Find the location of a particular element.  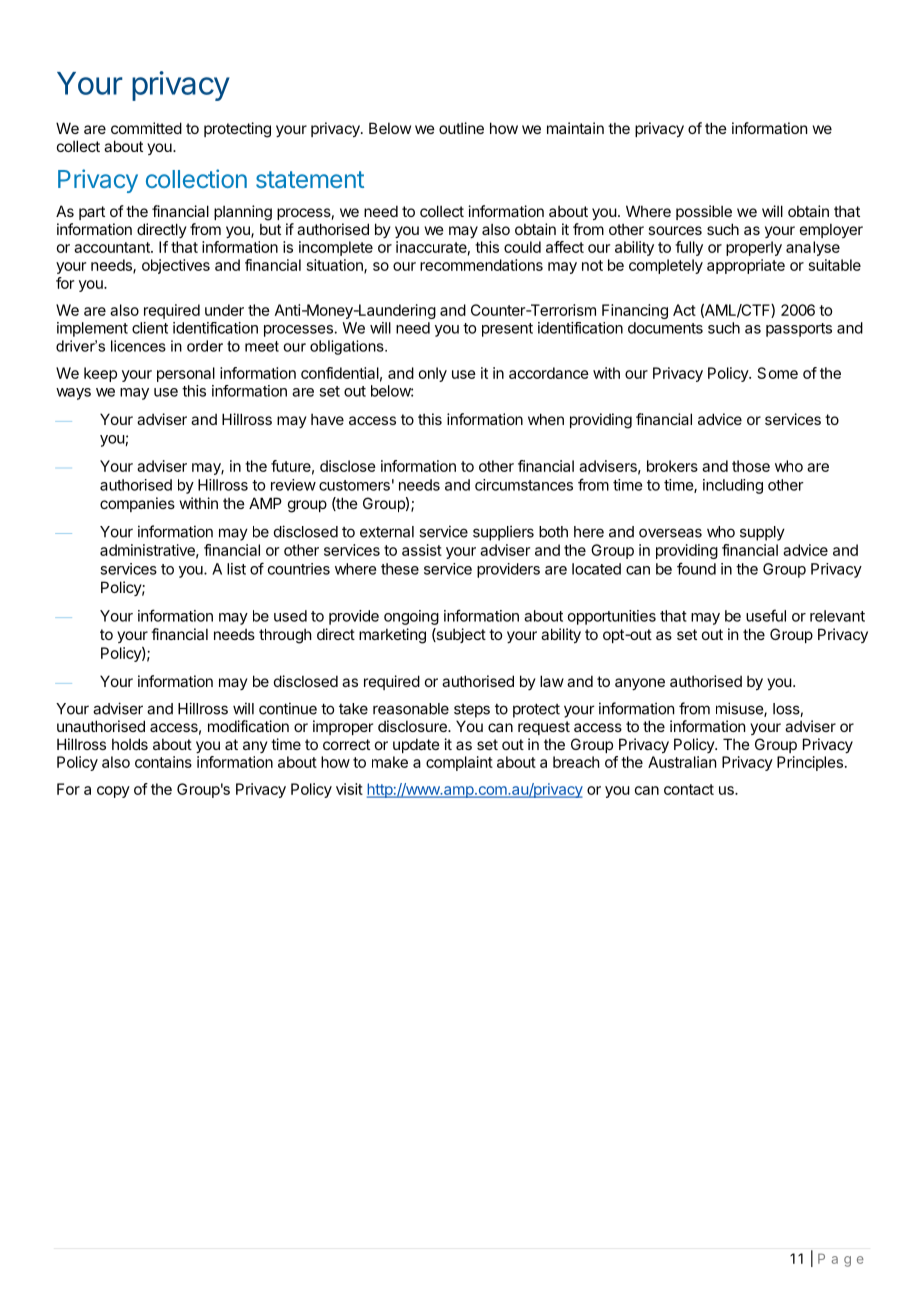

contains is located at coordinates (163, 762).
